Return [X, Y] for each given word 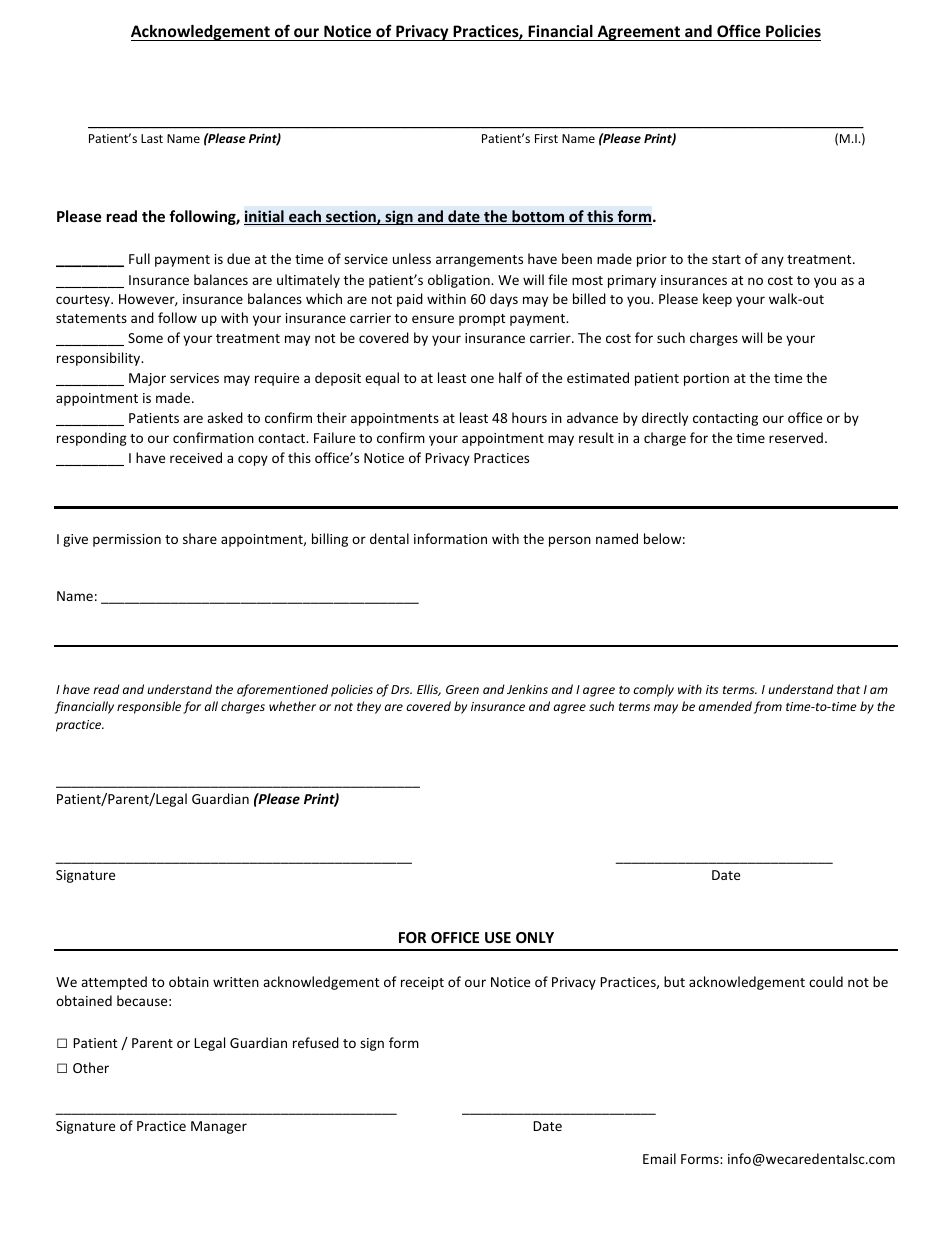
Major [147, 379]
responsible [149, 707]
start [726, 259]
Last [152, 138]
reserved [796, 437]
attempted [114, 983]
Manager [219, 1127]
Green [462, 689]
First [546, 138]
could [826, 981]
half [510, 377]
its [712, 689]
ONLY [535, 937]
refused [316, 1042]
